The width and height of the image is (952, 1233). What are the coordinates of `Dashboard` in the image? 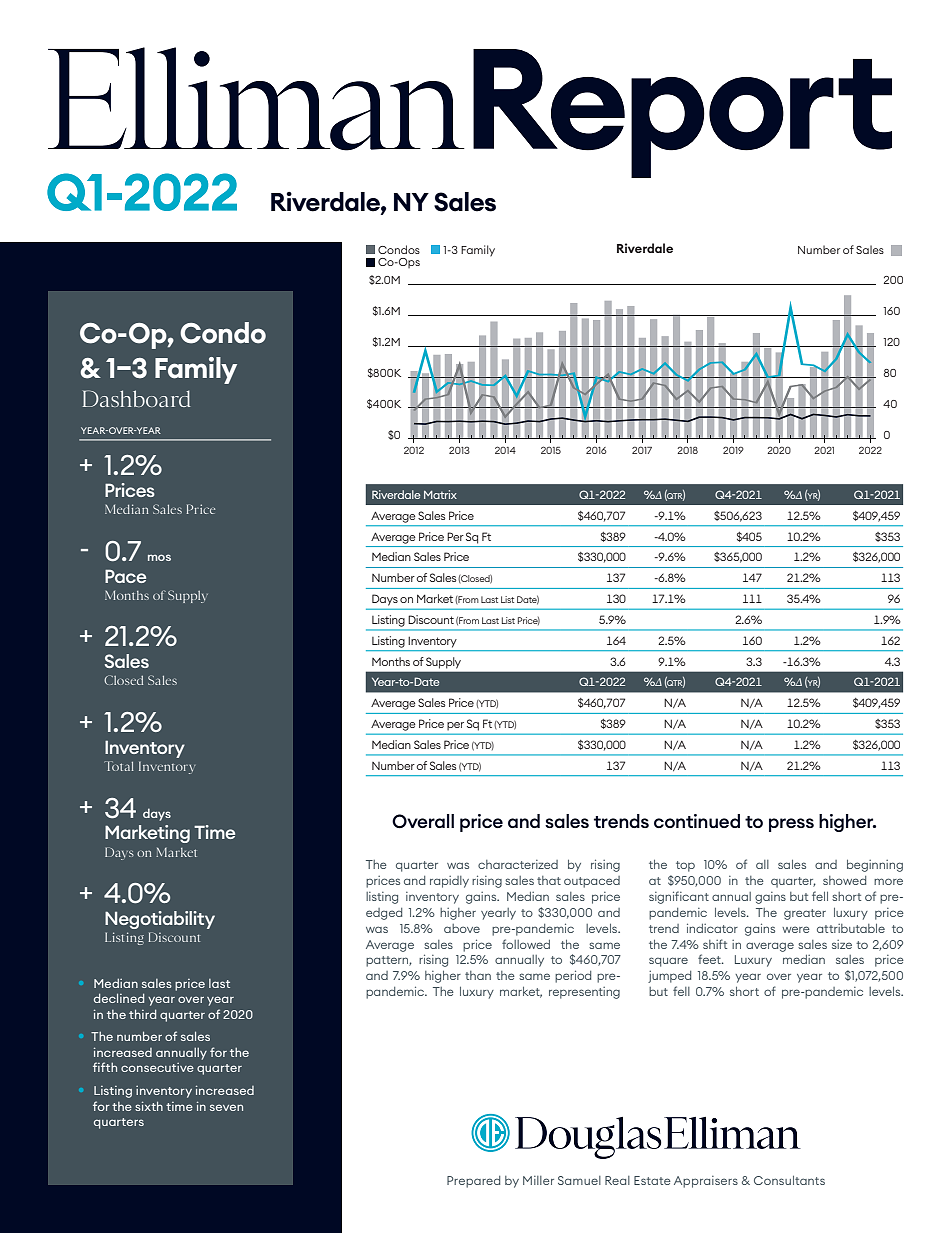 It's located at (136, 398).
